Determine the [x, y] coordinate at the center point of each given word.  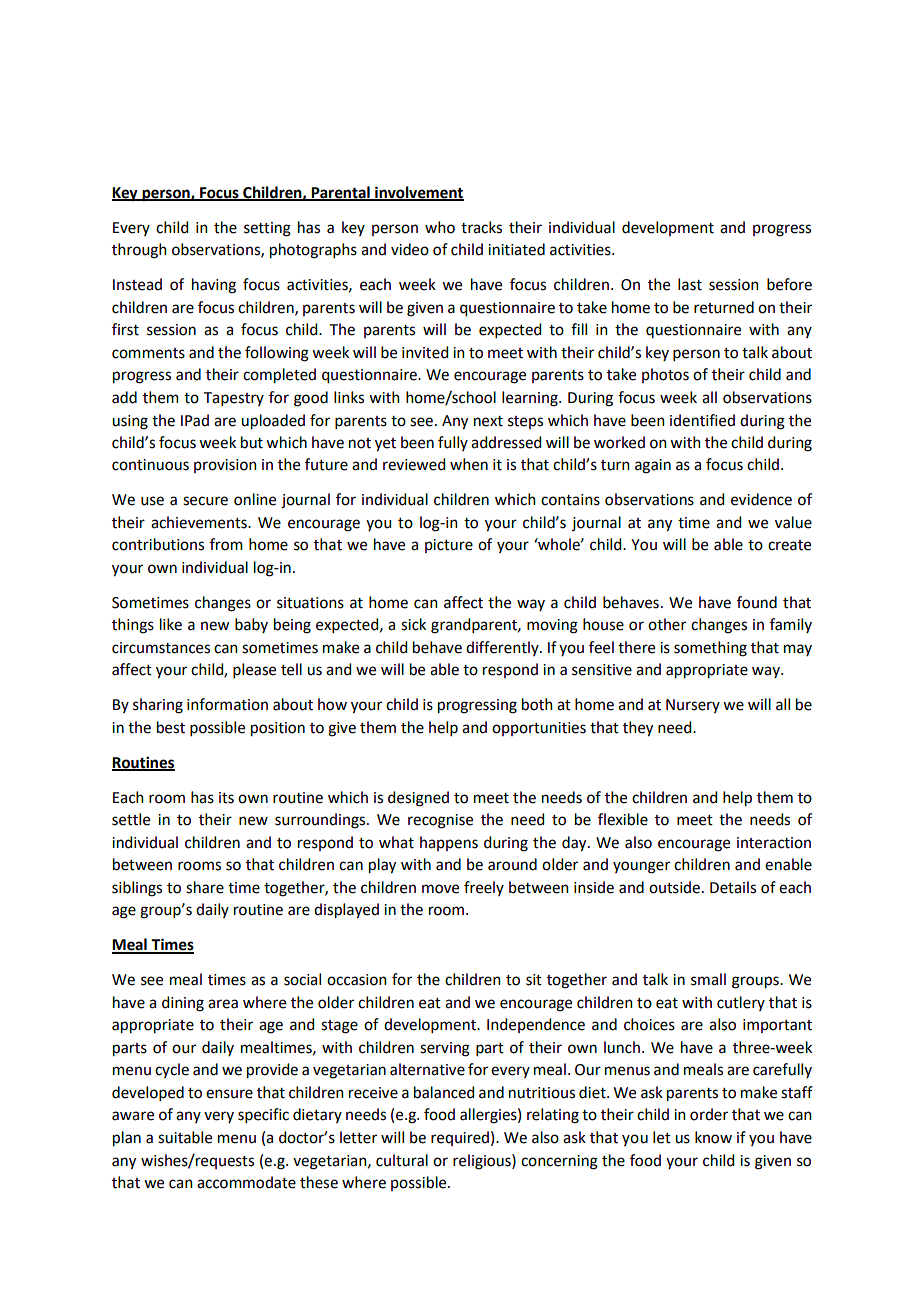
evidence [761, 499]
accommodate [246, 1182]
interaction [774, 843]
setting [267, 229]
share [205, 887]
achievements [200, 522]
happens [449, 843]
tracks [481, 227]
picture [449, 546]
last [690, 284]
